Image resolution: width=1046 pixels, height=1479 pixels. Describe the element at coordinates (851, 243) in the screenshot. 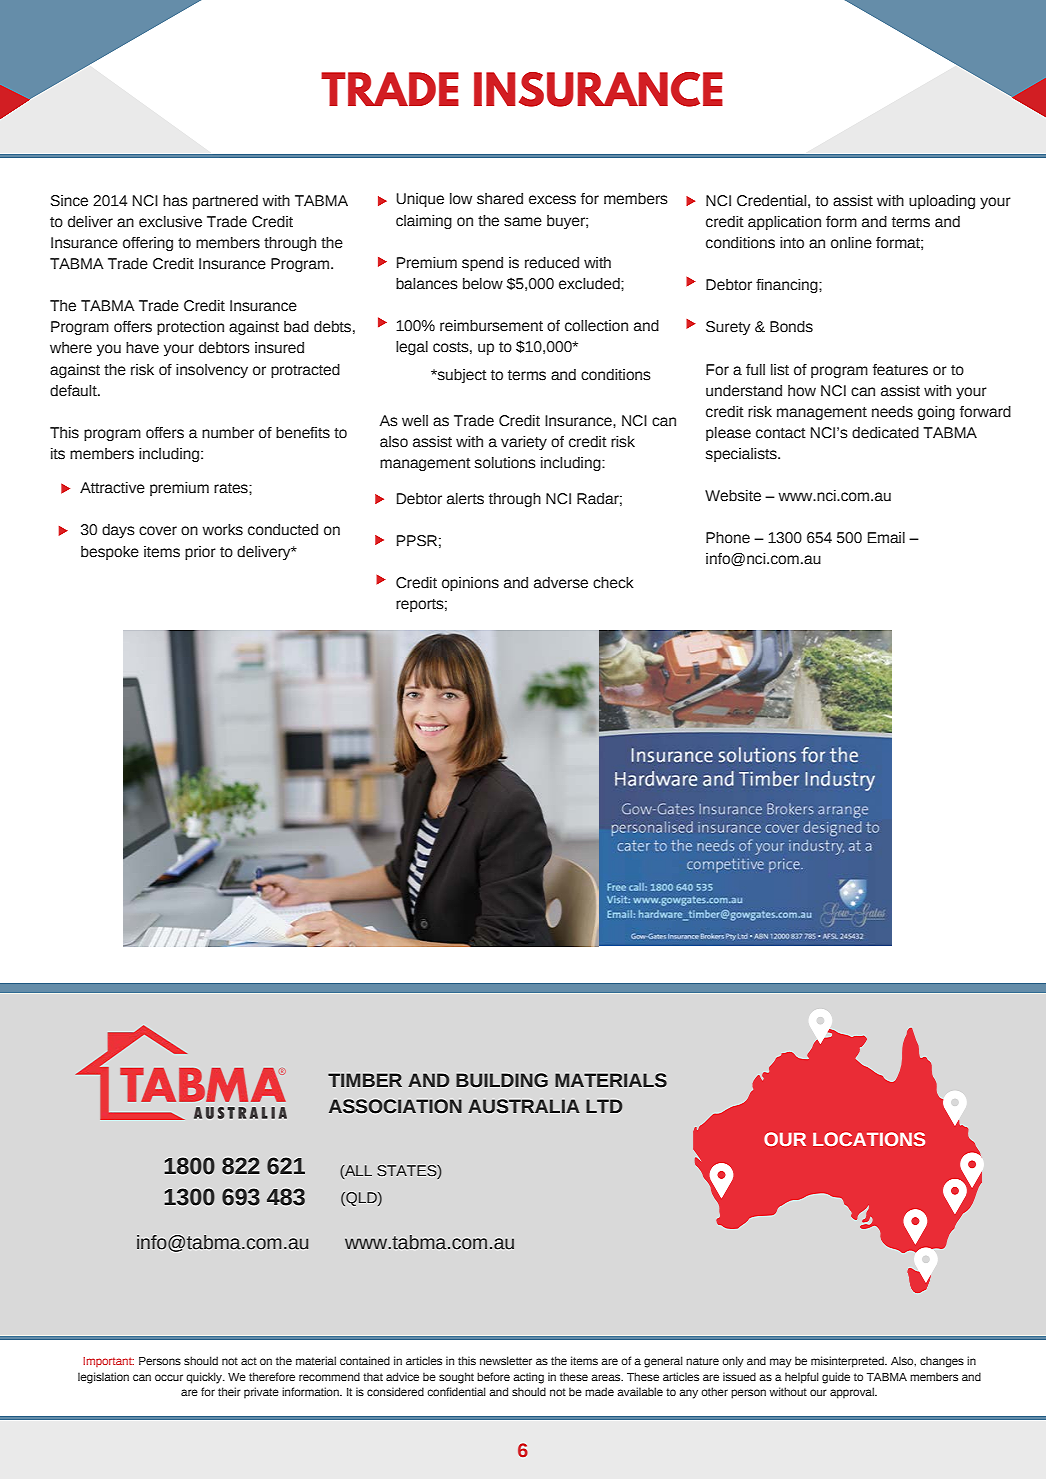

I see `online` at that location.
